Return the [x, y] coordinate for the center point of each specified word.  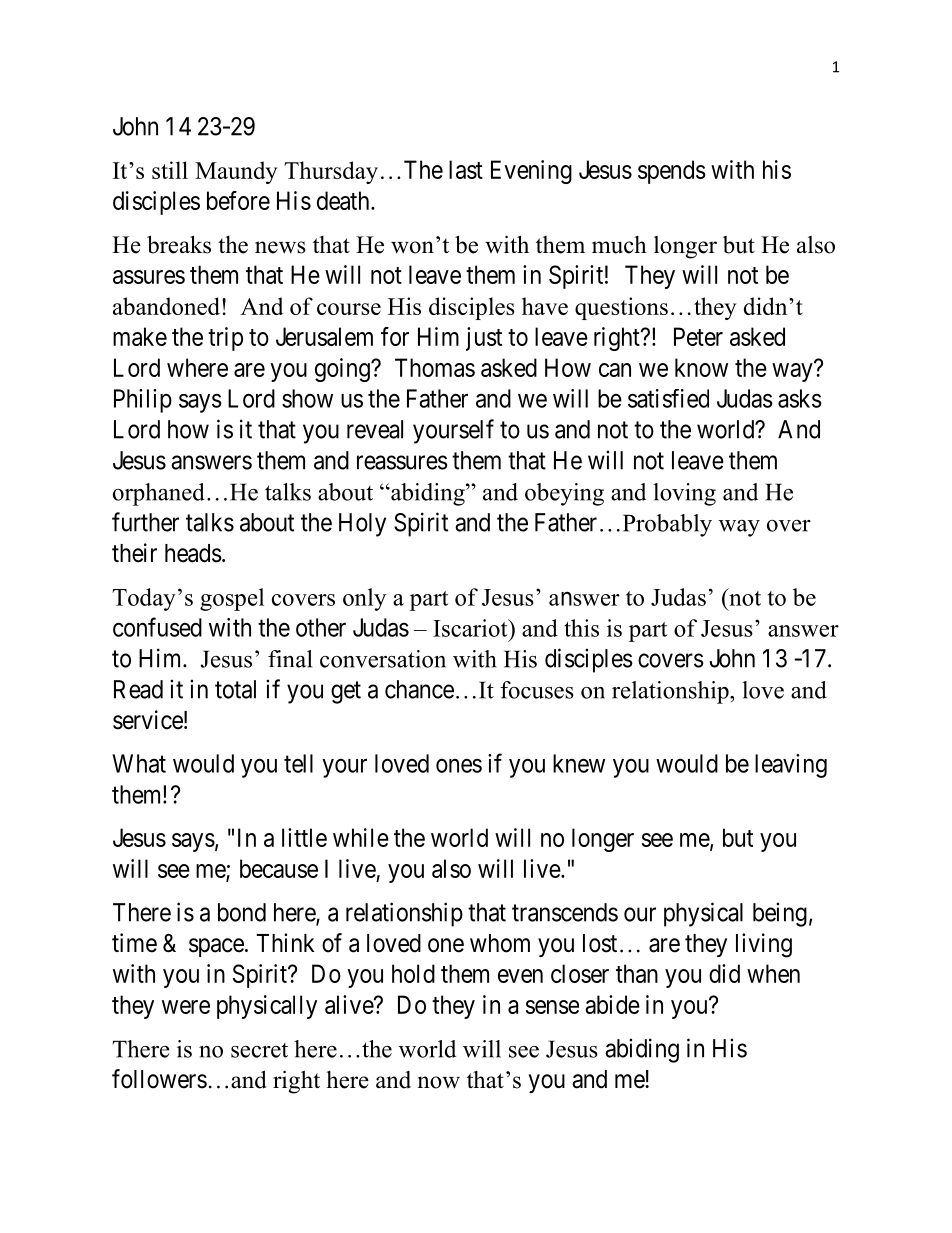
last [466, 169]
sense [552, 1007]
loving [684, 494]
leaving [791, 766]
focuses [537, 690]
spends [672, 172]
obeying [564, 494]
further [145, 522]
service [148, 720]
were [186, 1007]
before [238, 200]
